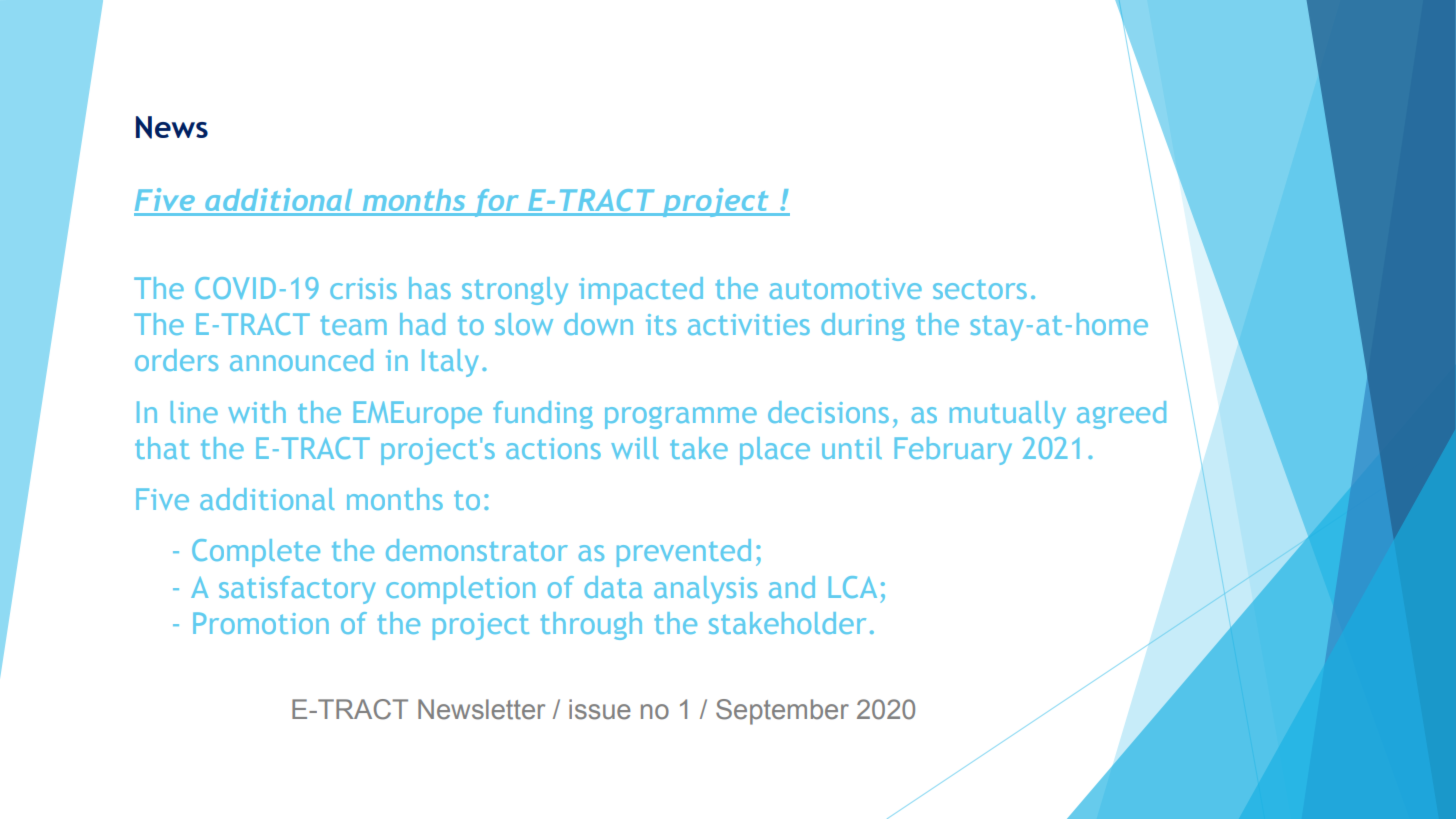 This screenshot has width=1456, height=819. Describe the element at coordinates (613, 587) in the screenshot. I see `data` at that location.
